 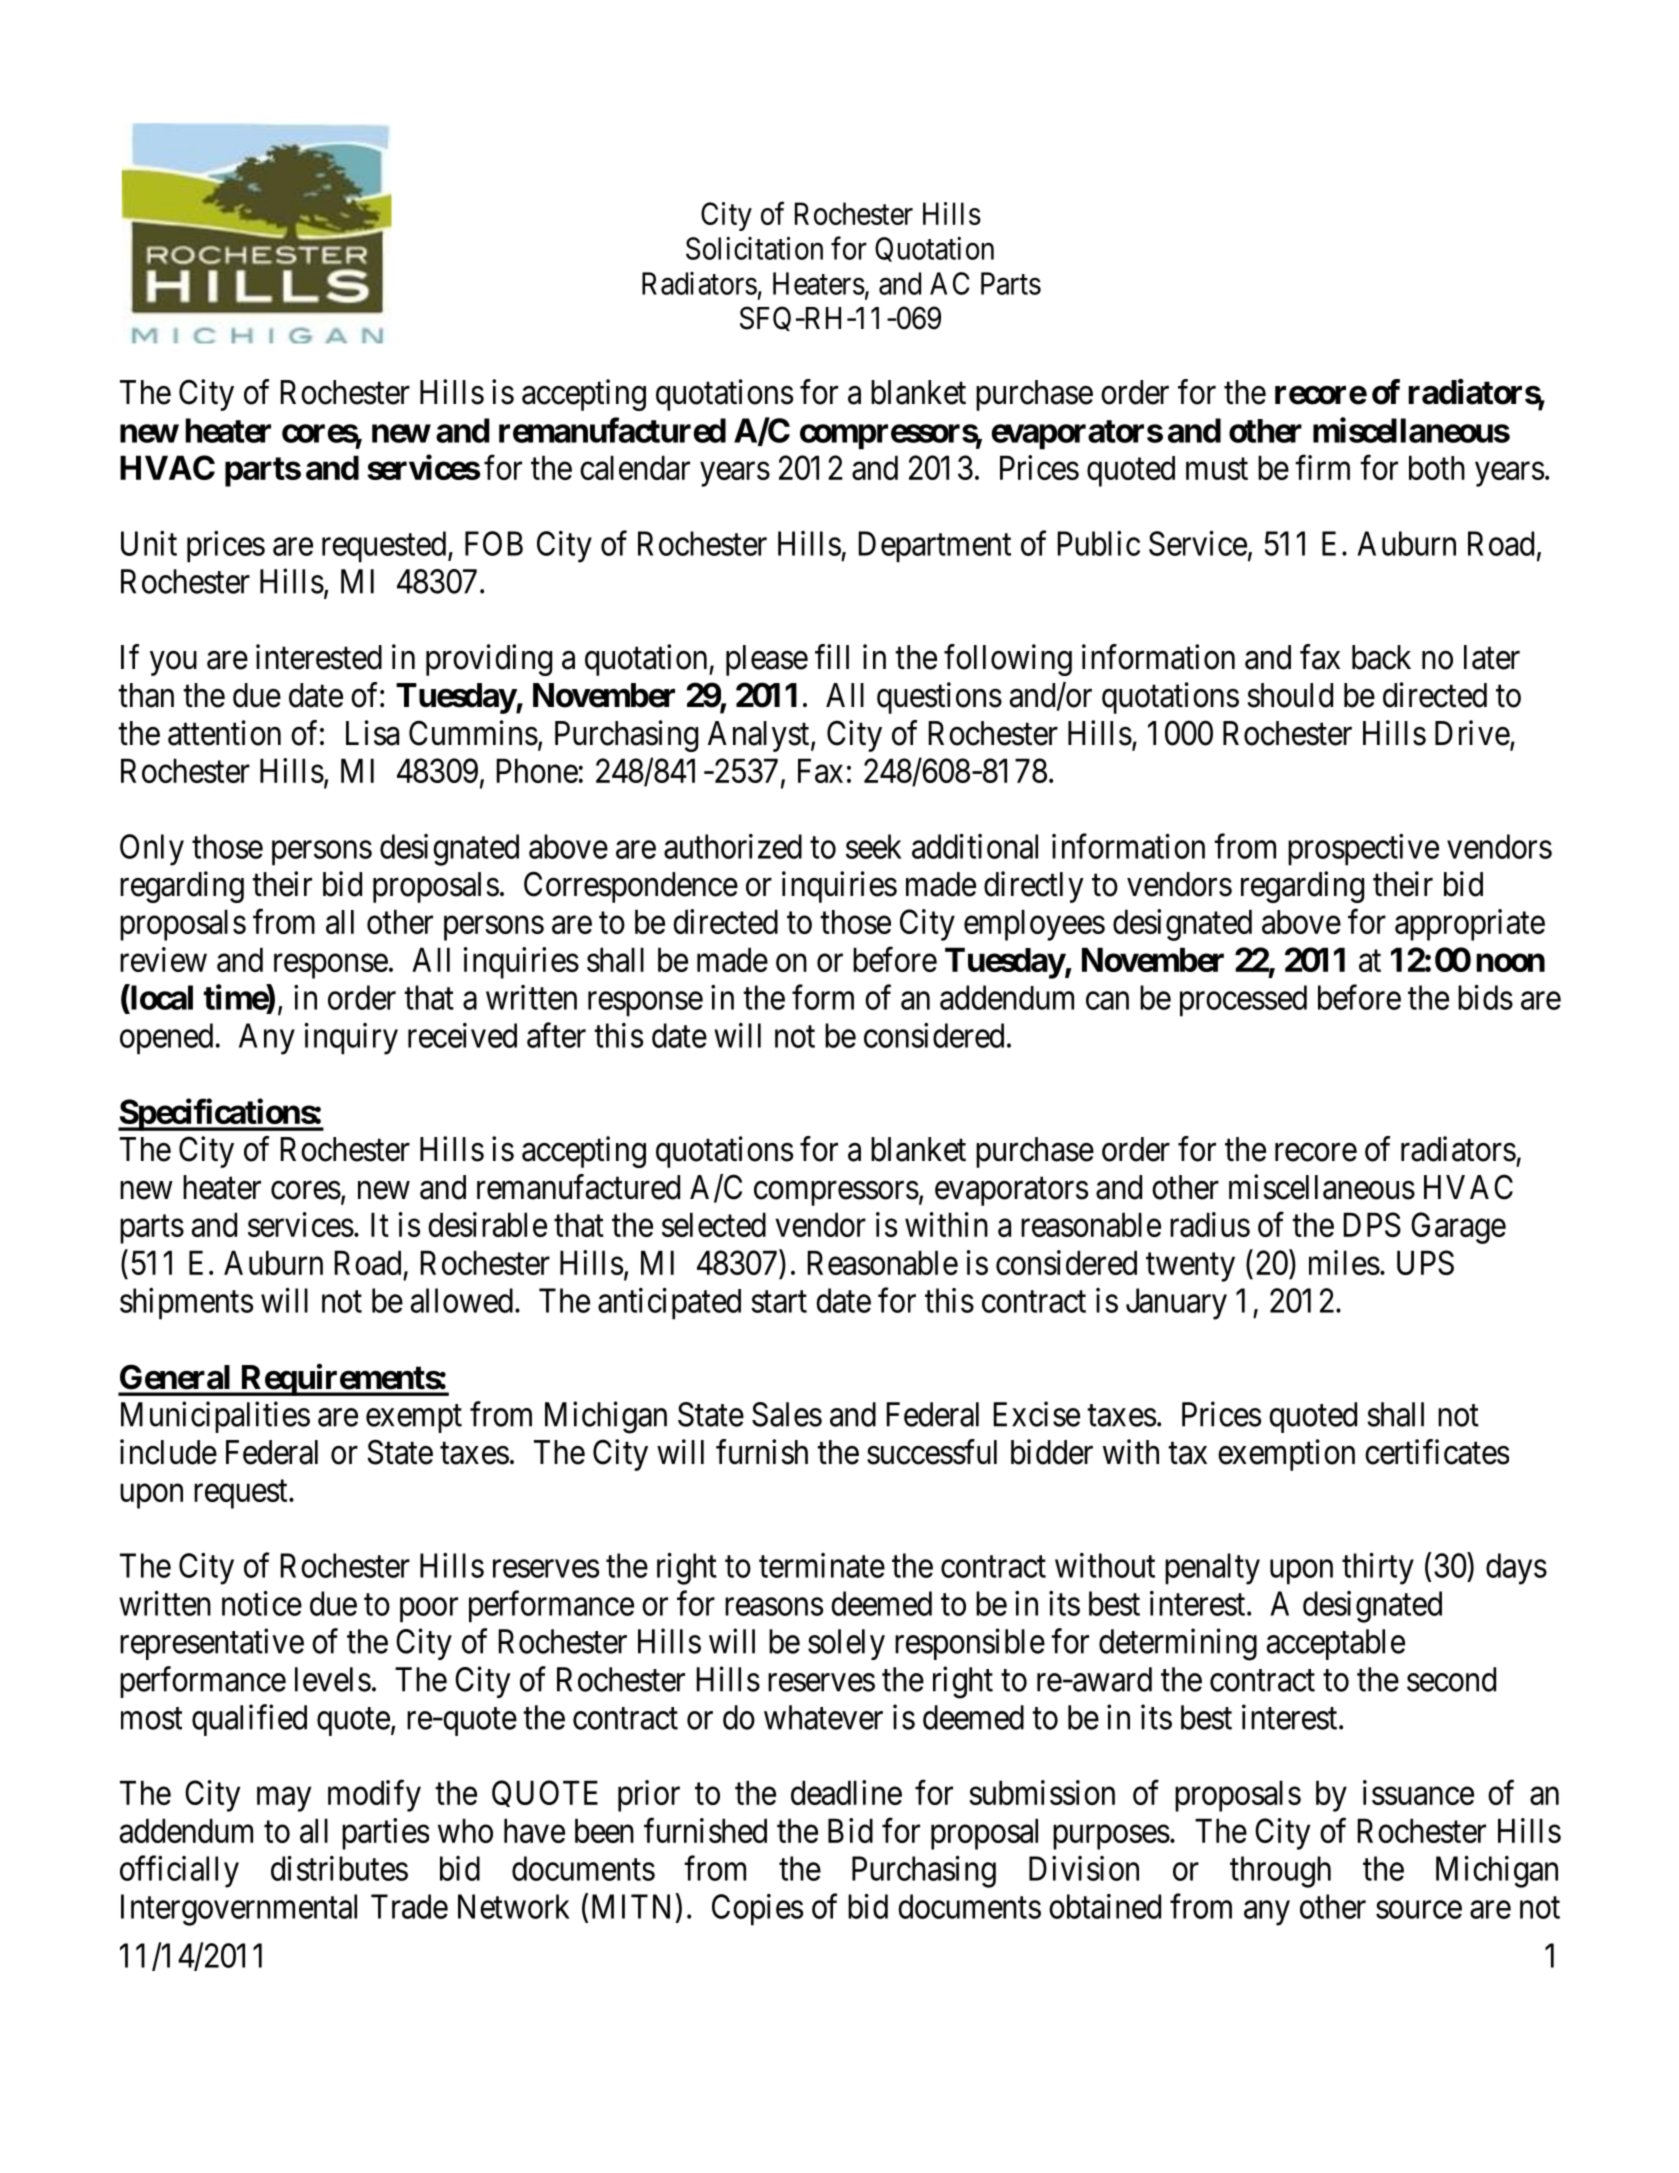 I want to click on deadline, so click(x=846, y=1792).
